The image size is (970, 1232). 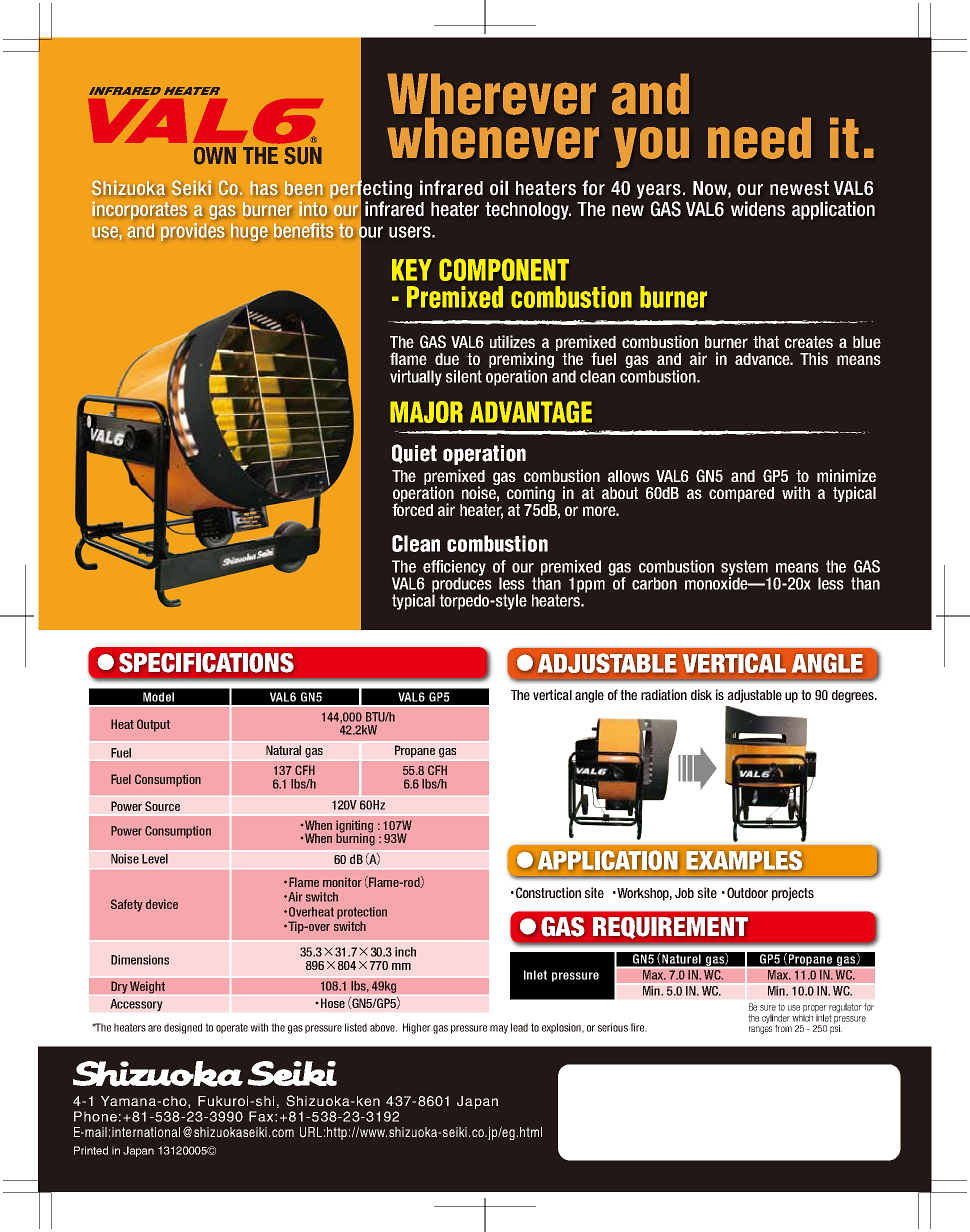 What do you see at coordinates (491, 94) in the screenshot?
I see `Wherever` at bounding box center [491, 94].
